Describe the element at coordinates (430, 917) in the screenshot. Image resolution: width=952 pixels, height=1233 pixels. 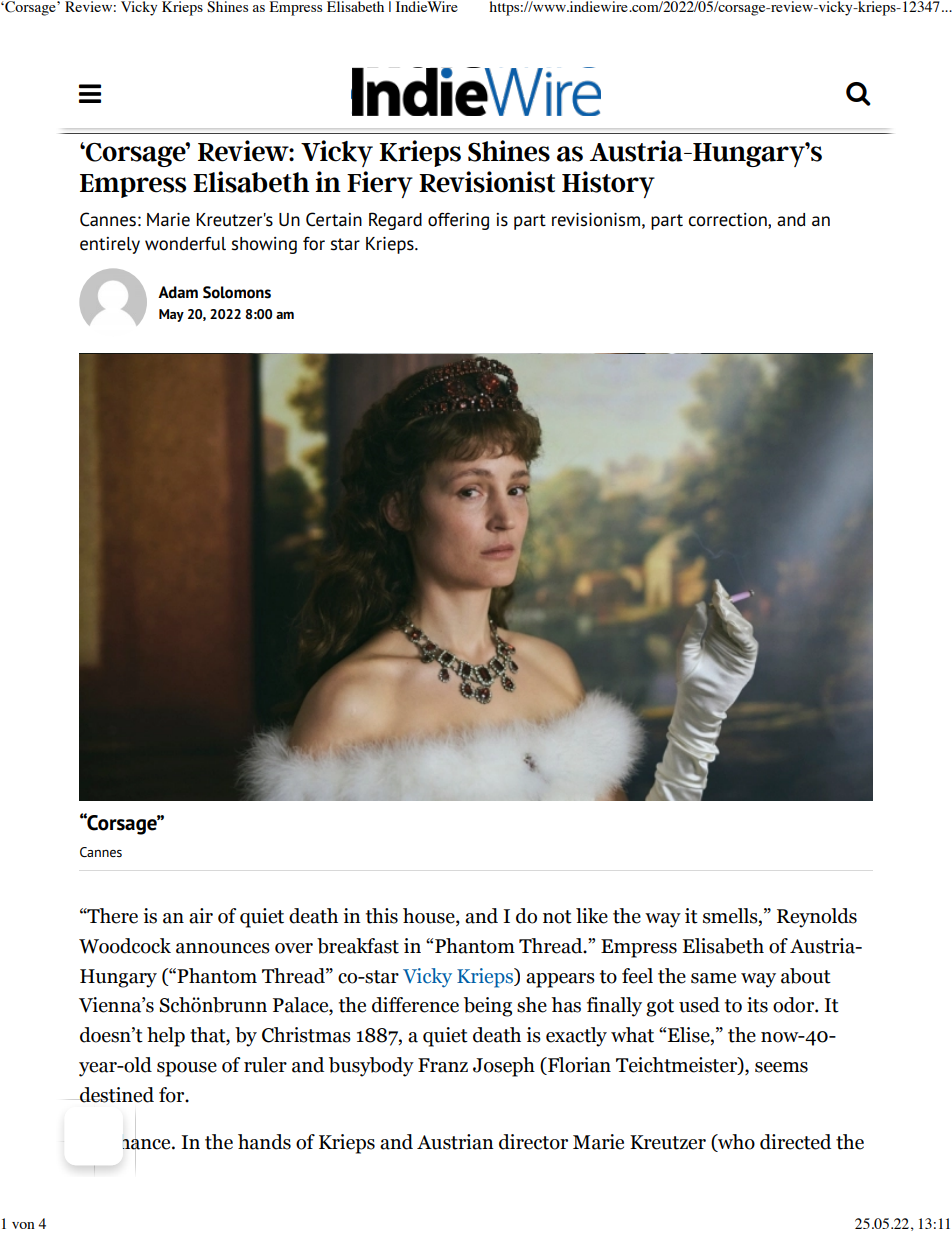
I see `house` at that location.
